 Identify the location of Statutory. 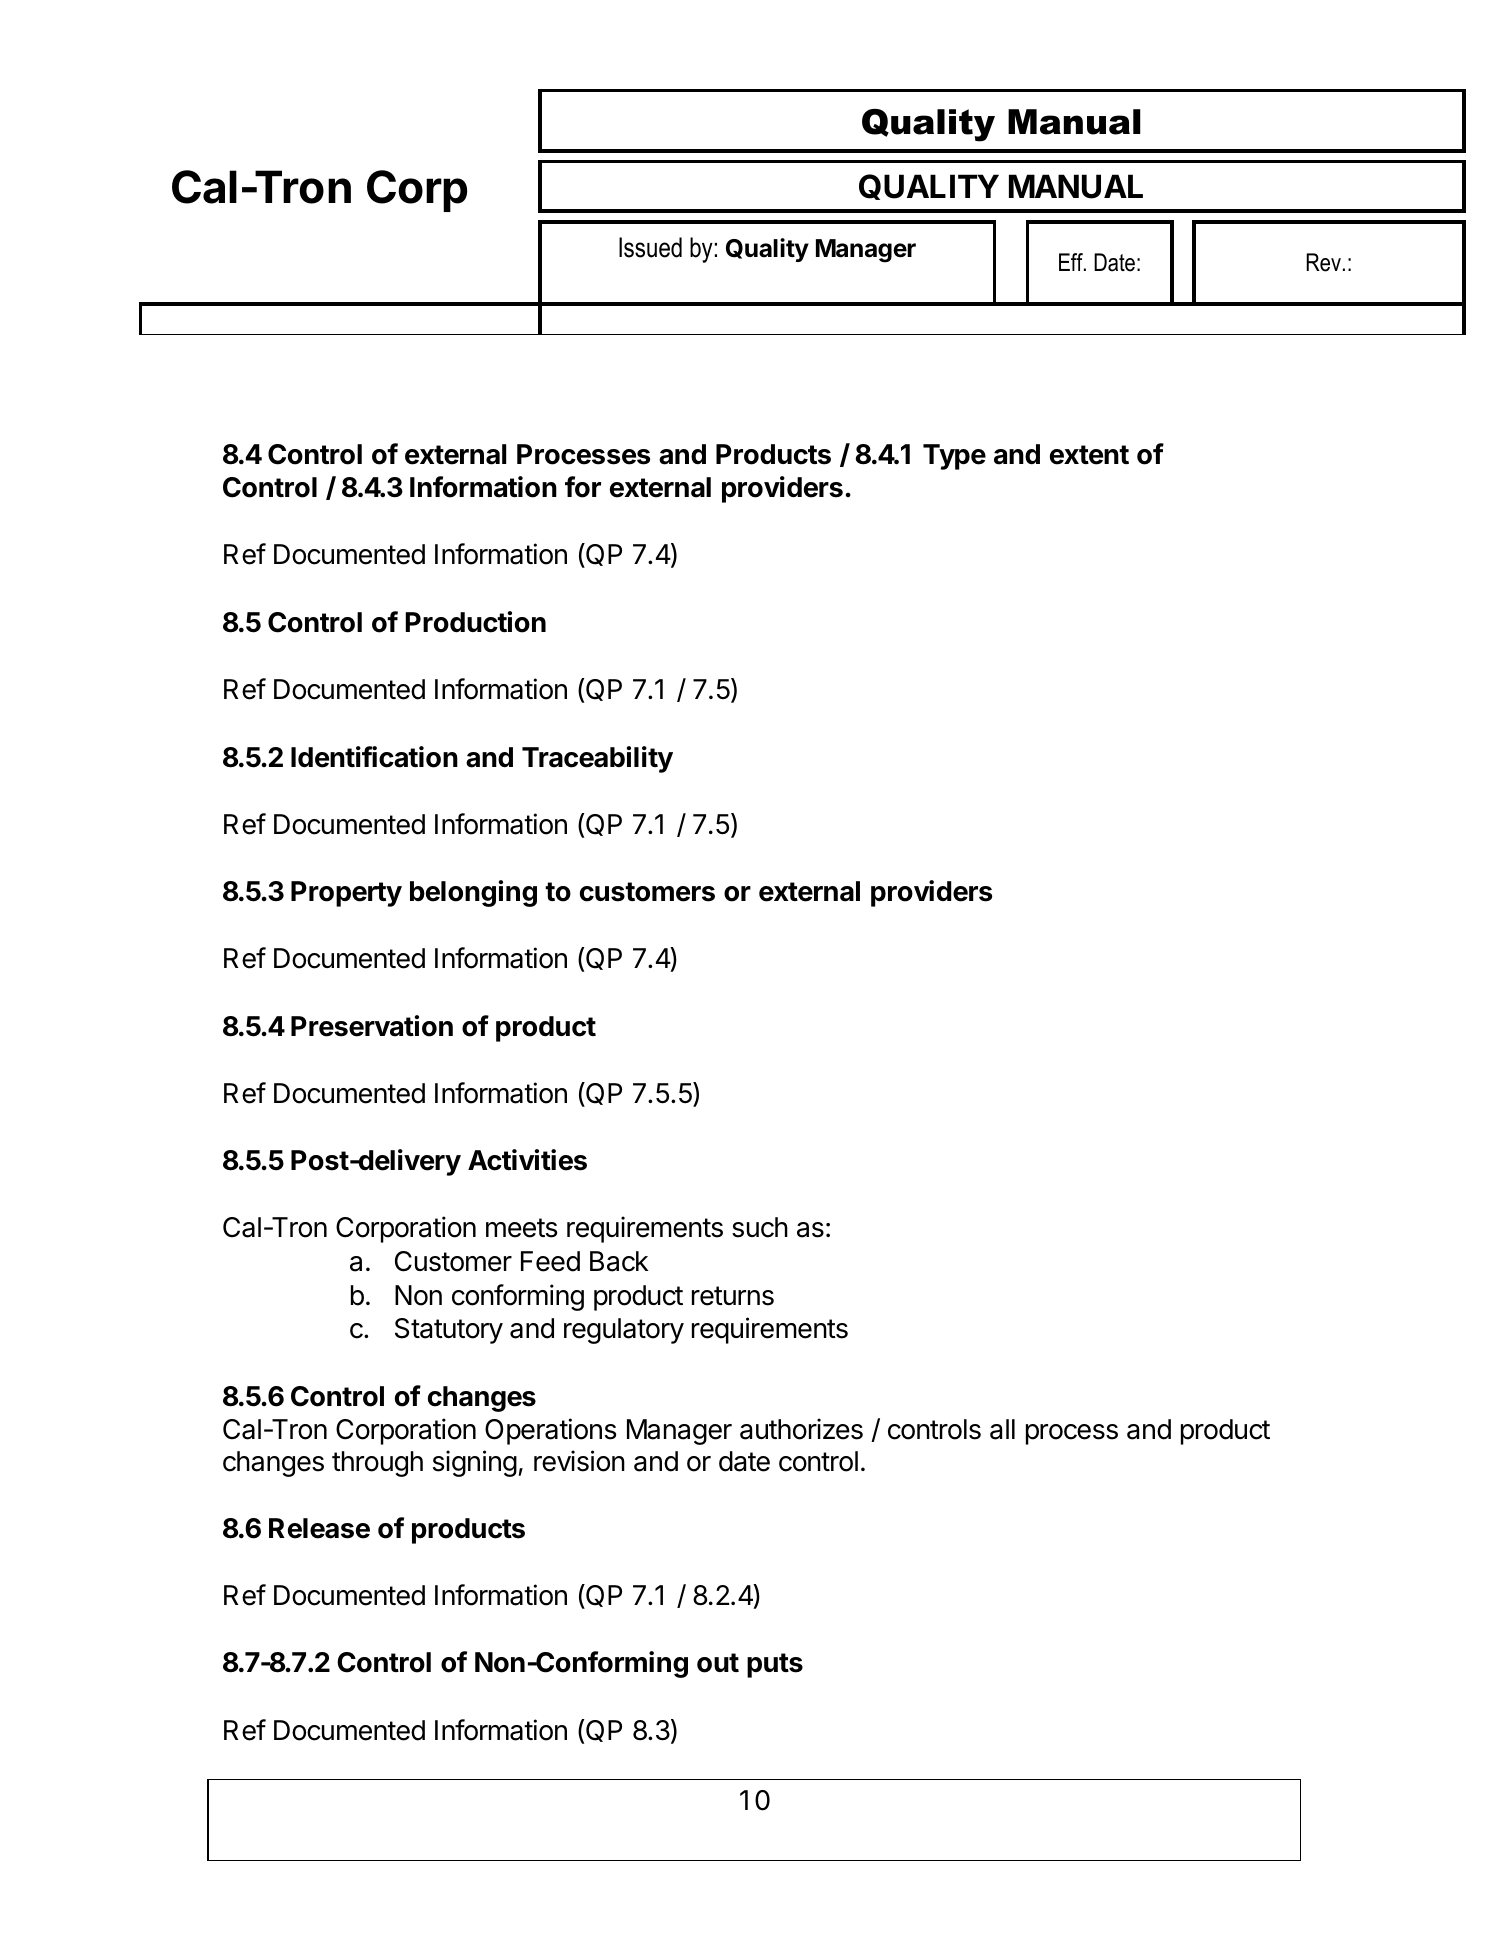
(449, 1331).
